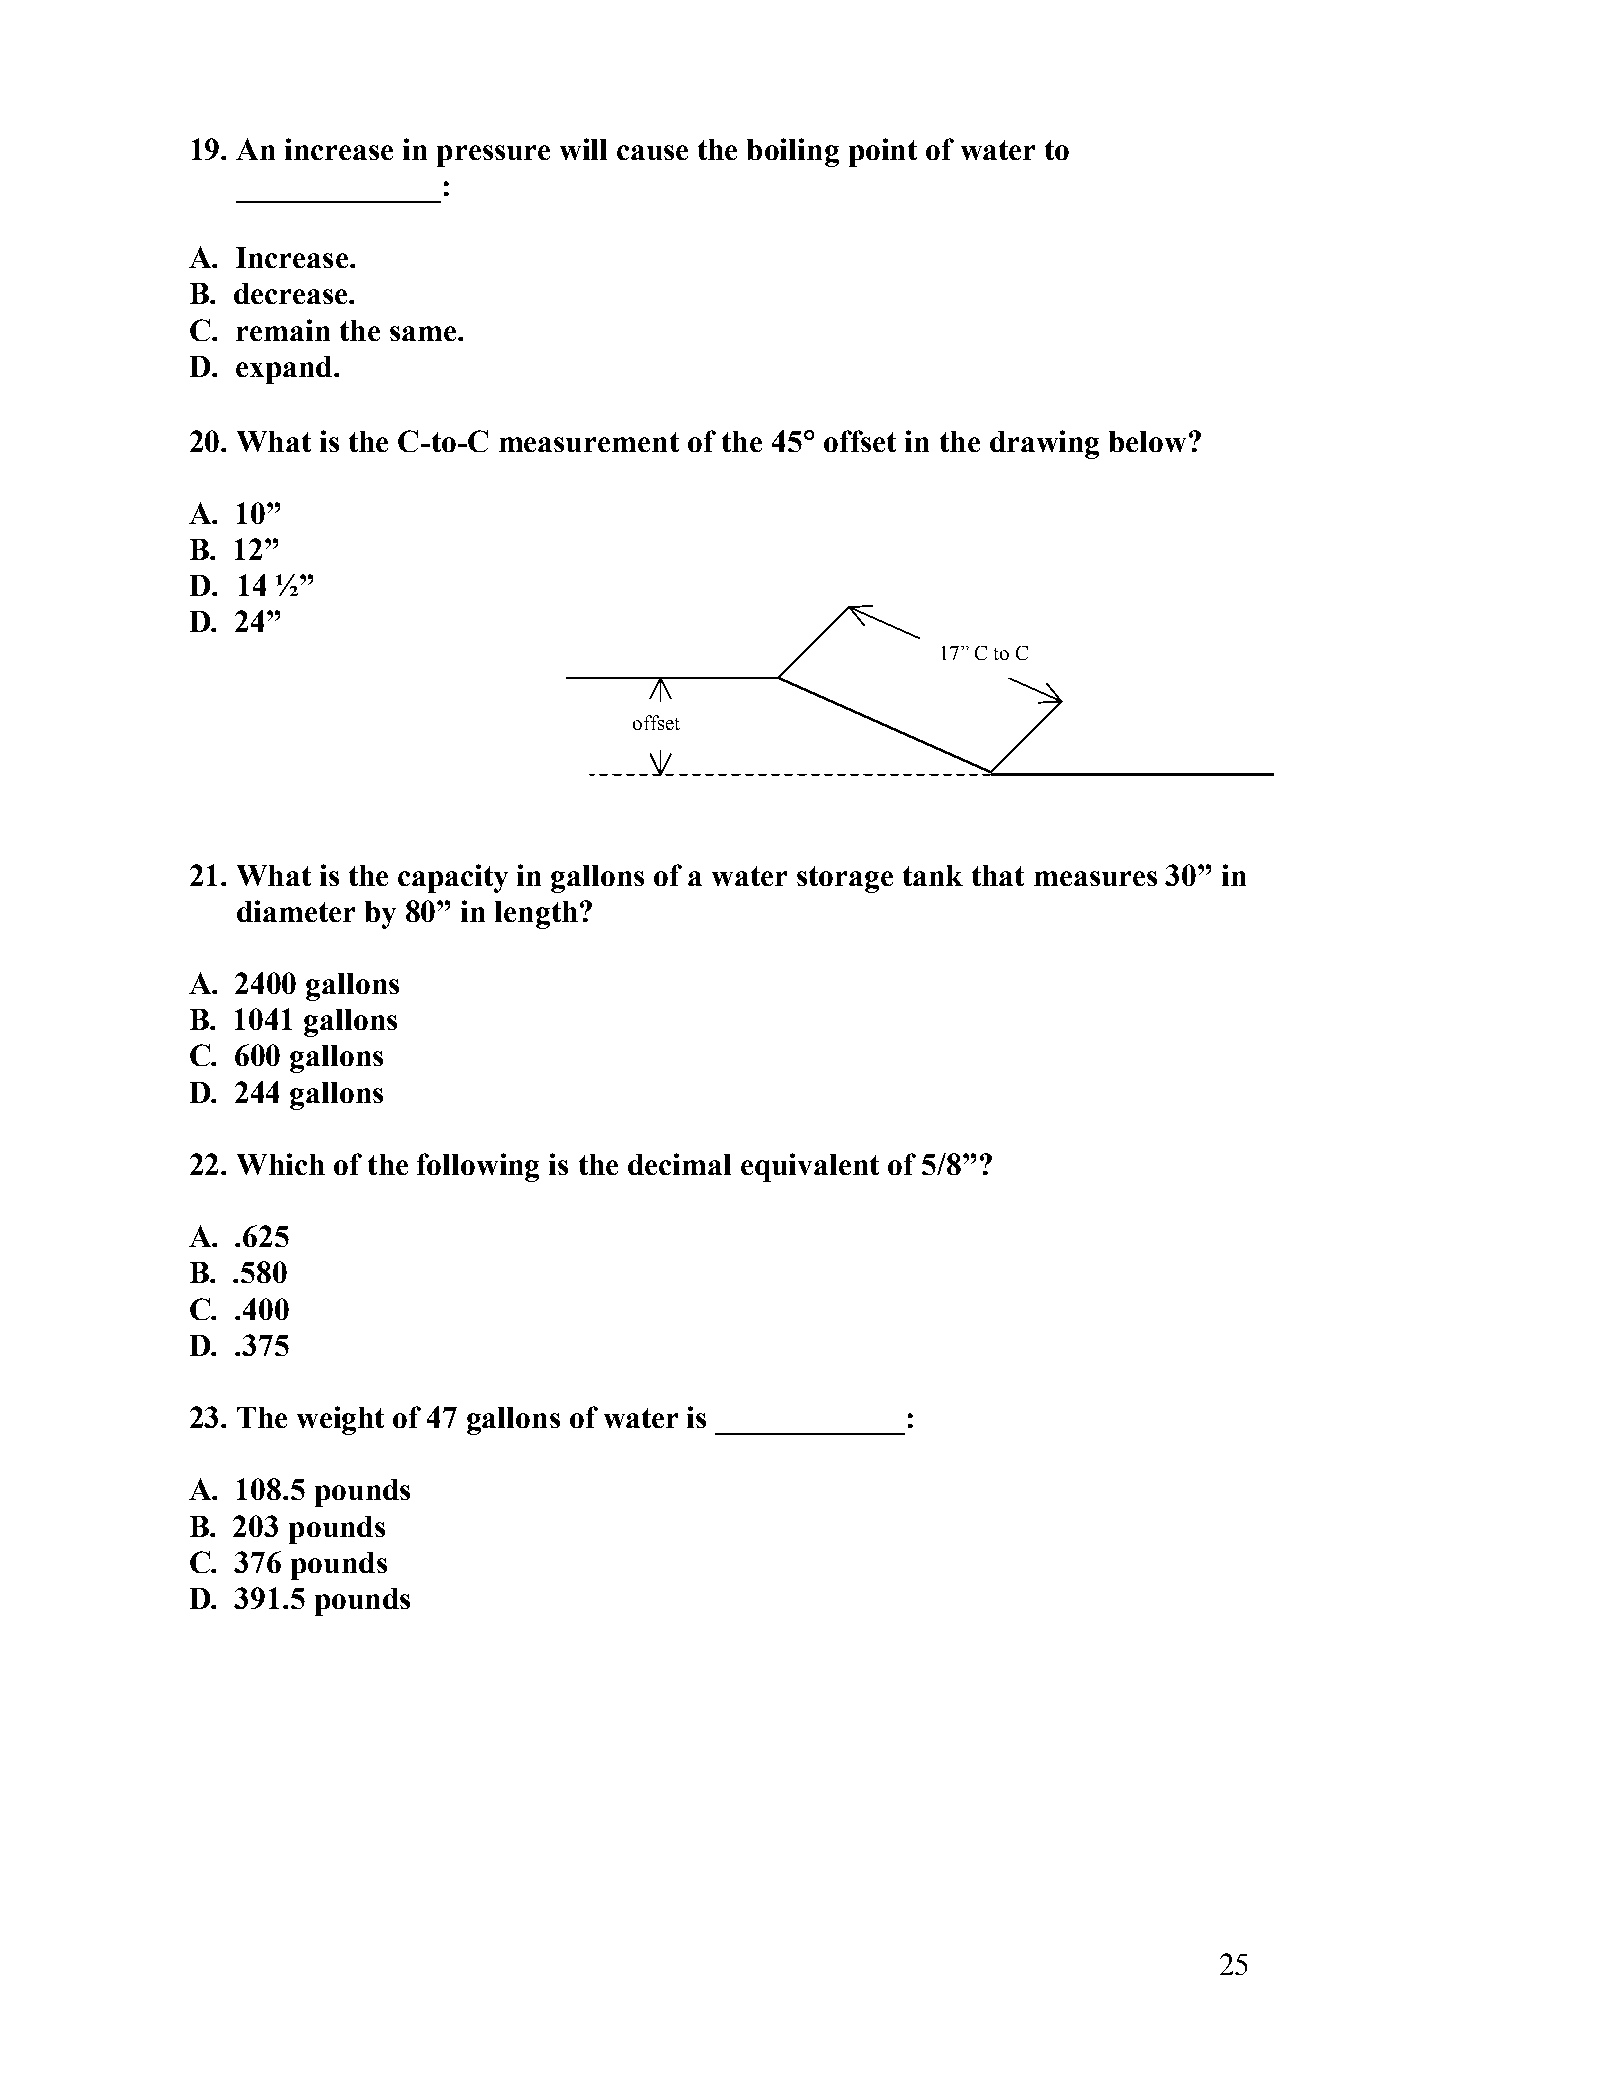 The width and height of the page is (1604, 2076). Describe the element at coordinates (810, 1167) in the page. I see `equivalent` at that location.
